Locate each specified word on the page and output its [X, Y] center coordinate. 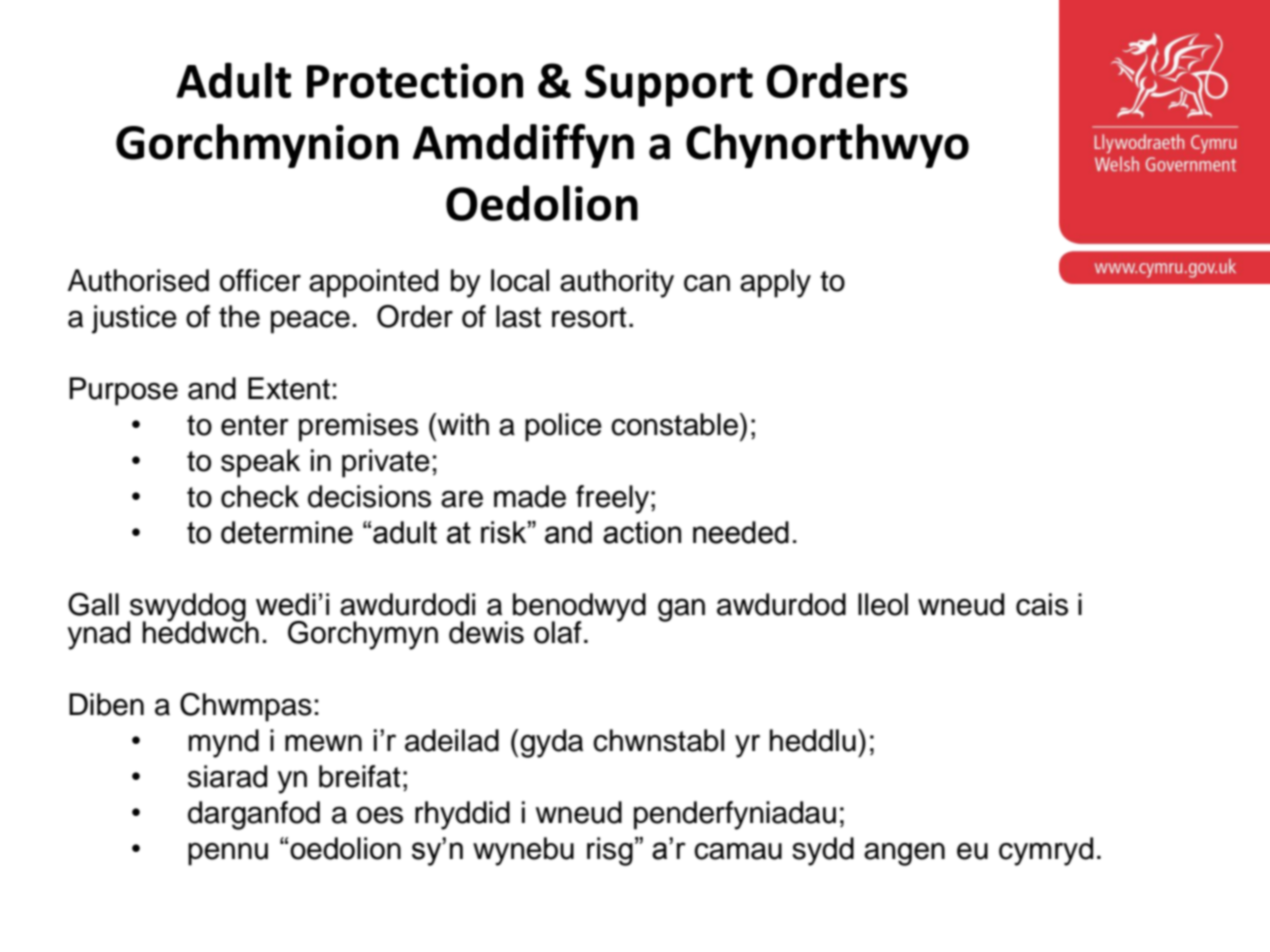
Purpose [123, 391]
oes [380, 815]
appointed [373, 283]
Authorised [138, 280]
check [260, 496]
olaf [558, 632]
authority [617, 283]
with [463, 424]
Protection [415, 80]
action [642, 532]
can [707, 283]
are [462, 499]
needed [741, 532]
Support [669, 85]
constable [674, 424]
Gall [93, 604]
